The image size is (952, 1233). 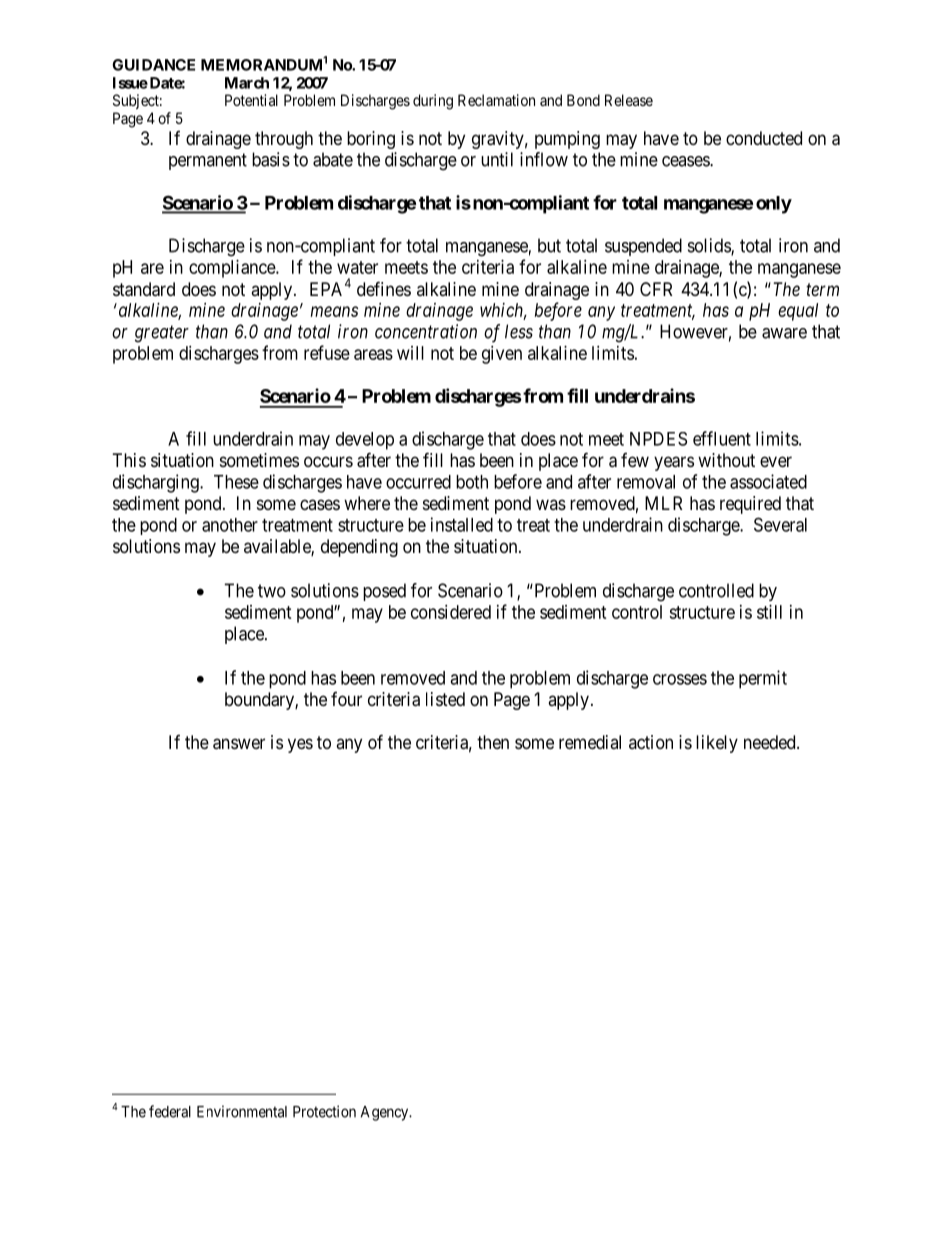 I want to click on equal, so click(x=798, y=312).
